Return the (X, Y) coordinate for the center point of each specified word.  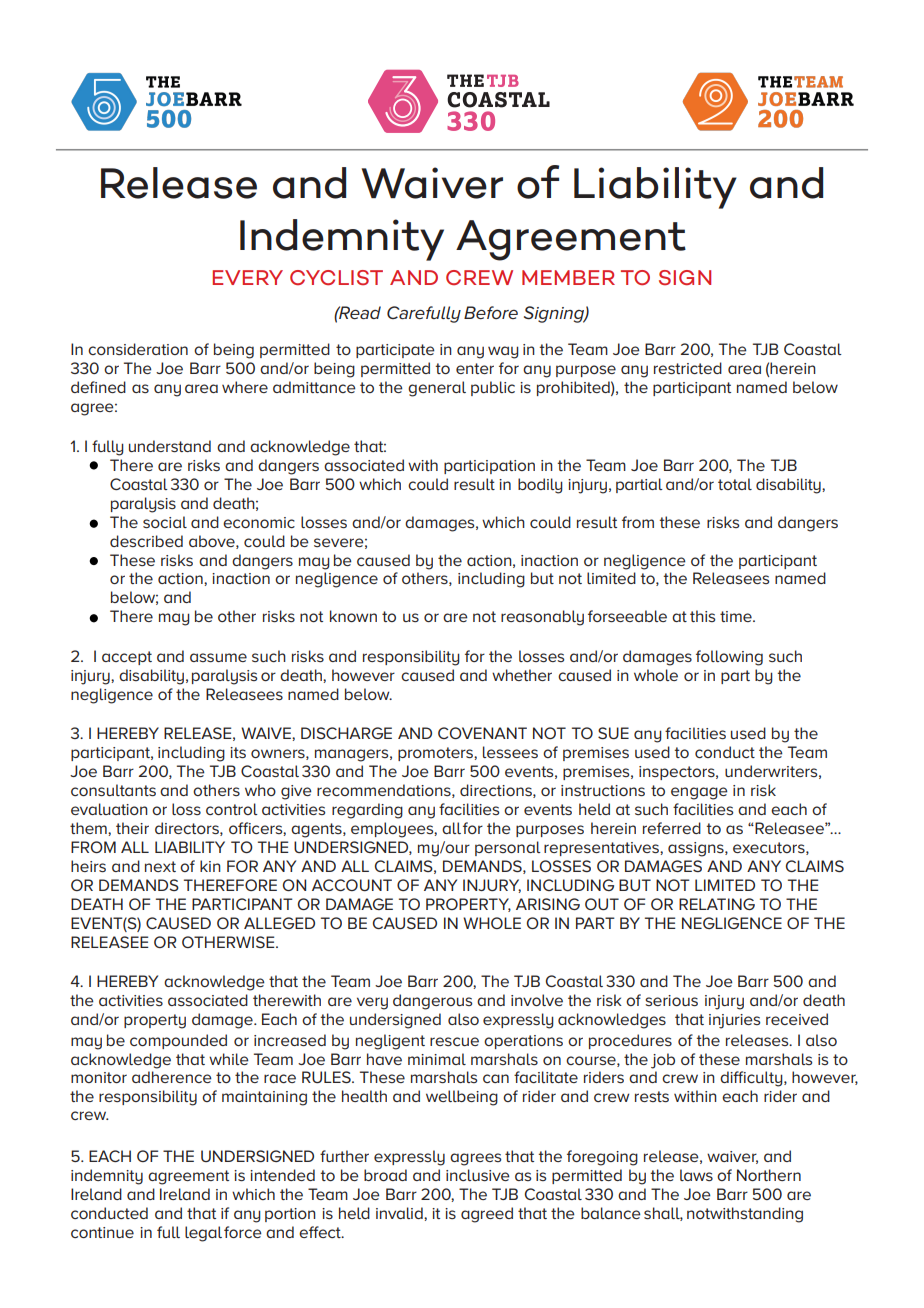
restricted (688, 368)
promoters (436, 754)
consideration (138, 349)
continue (102, 1232)
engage (699, 793)
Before (491, 312)
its (238, 752)
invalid (400, 1213)
